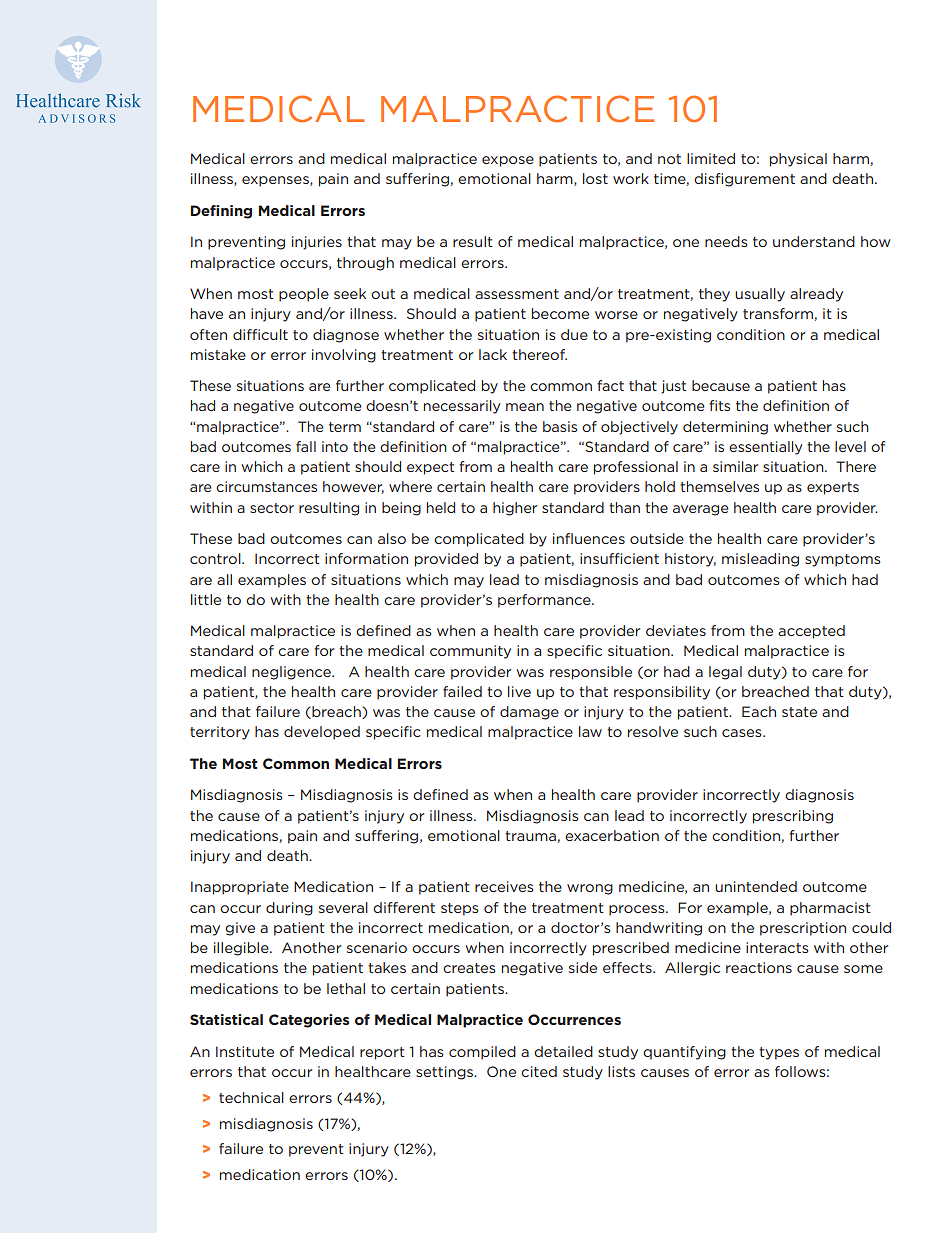  What do you see at coordinates (798, 160) in the screenshot?
I see `physical` at bounding box center [798, 160].
